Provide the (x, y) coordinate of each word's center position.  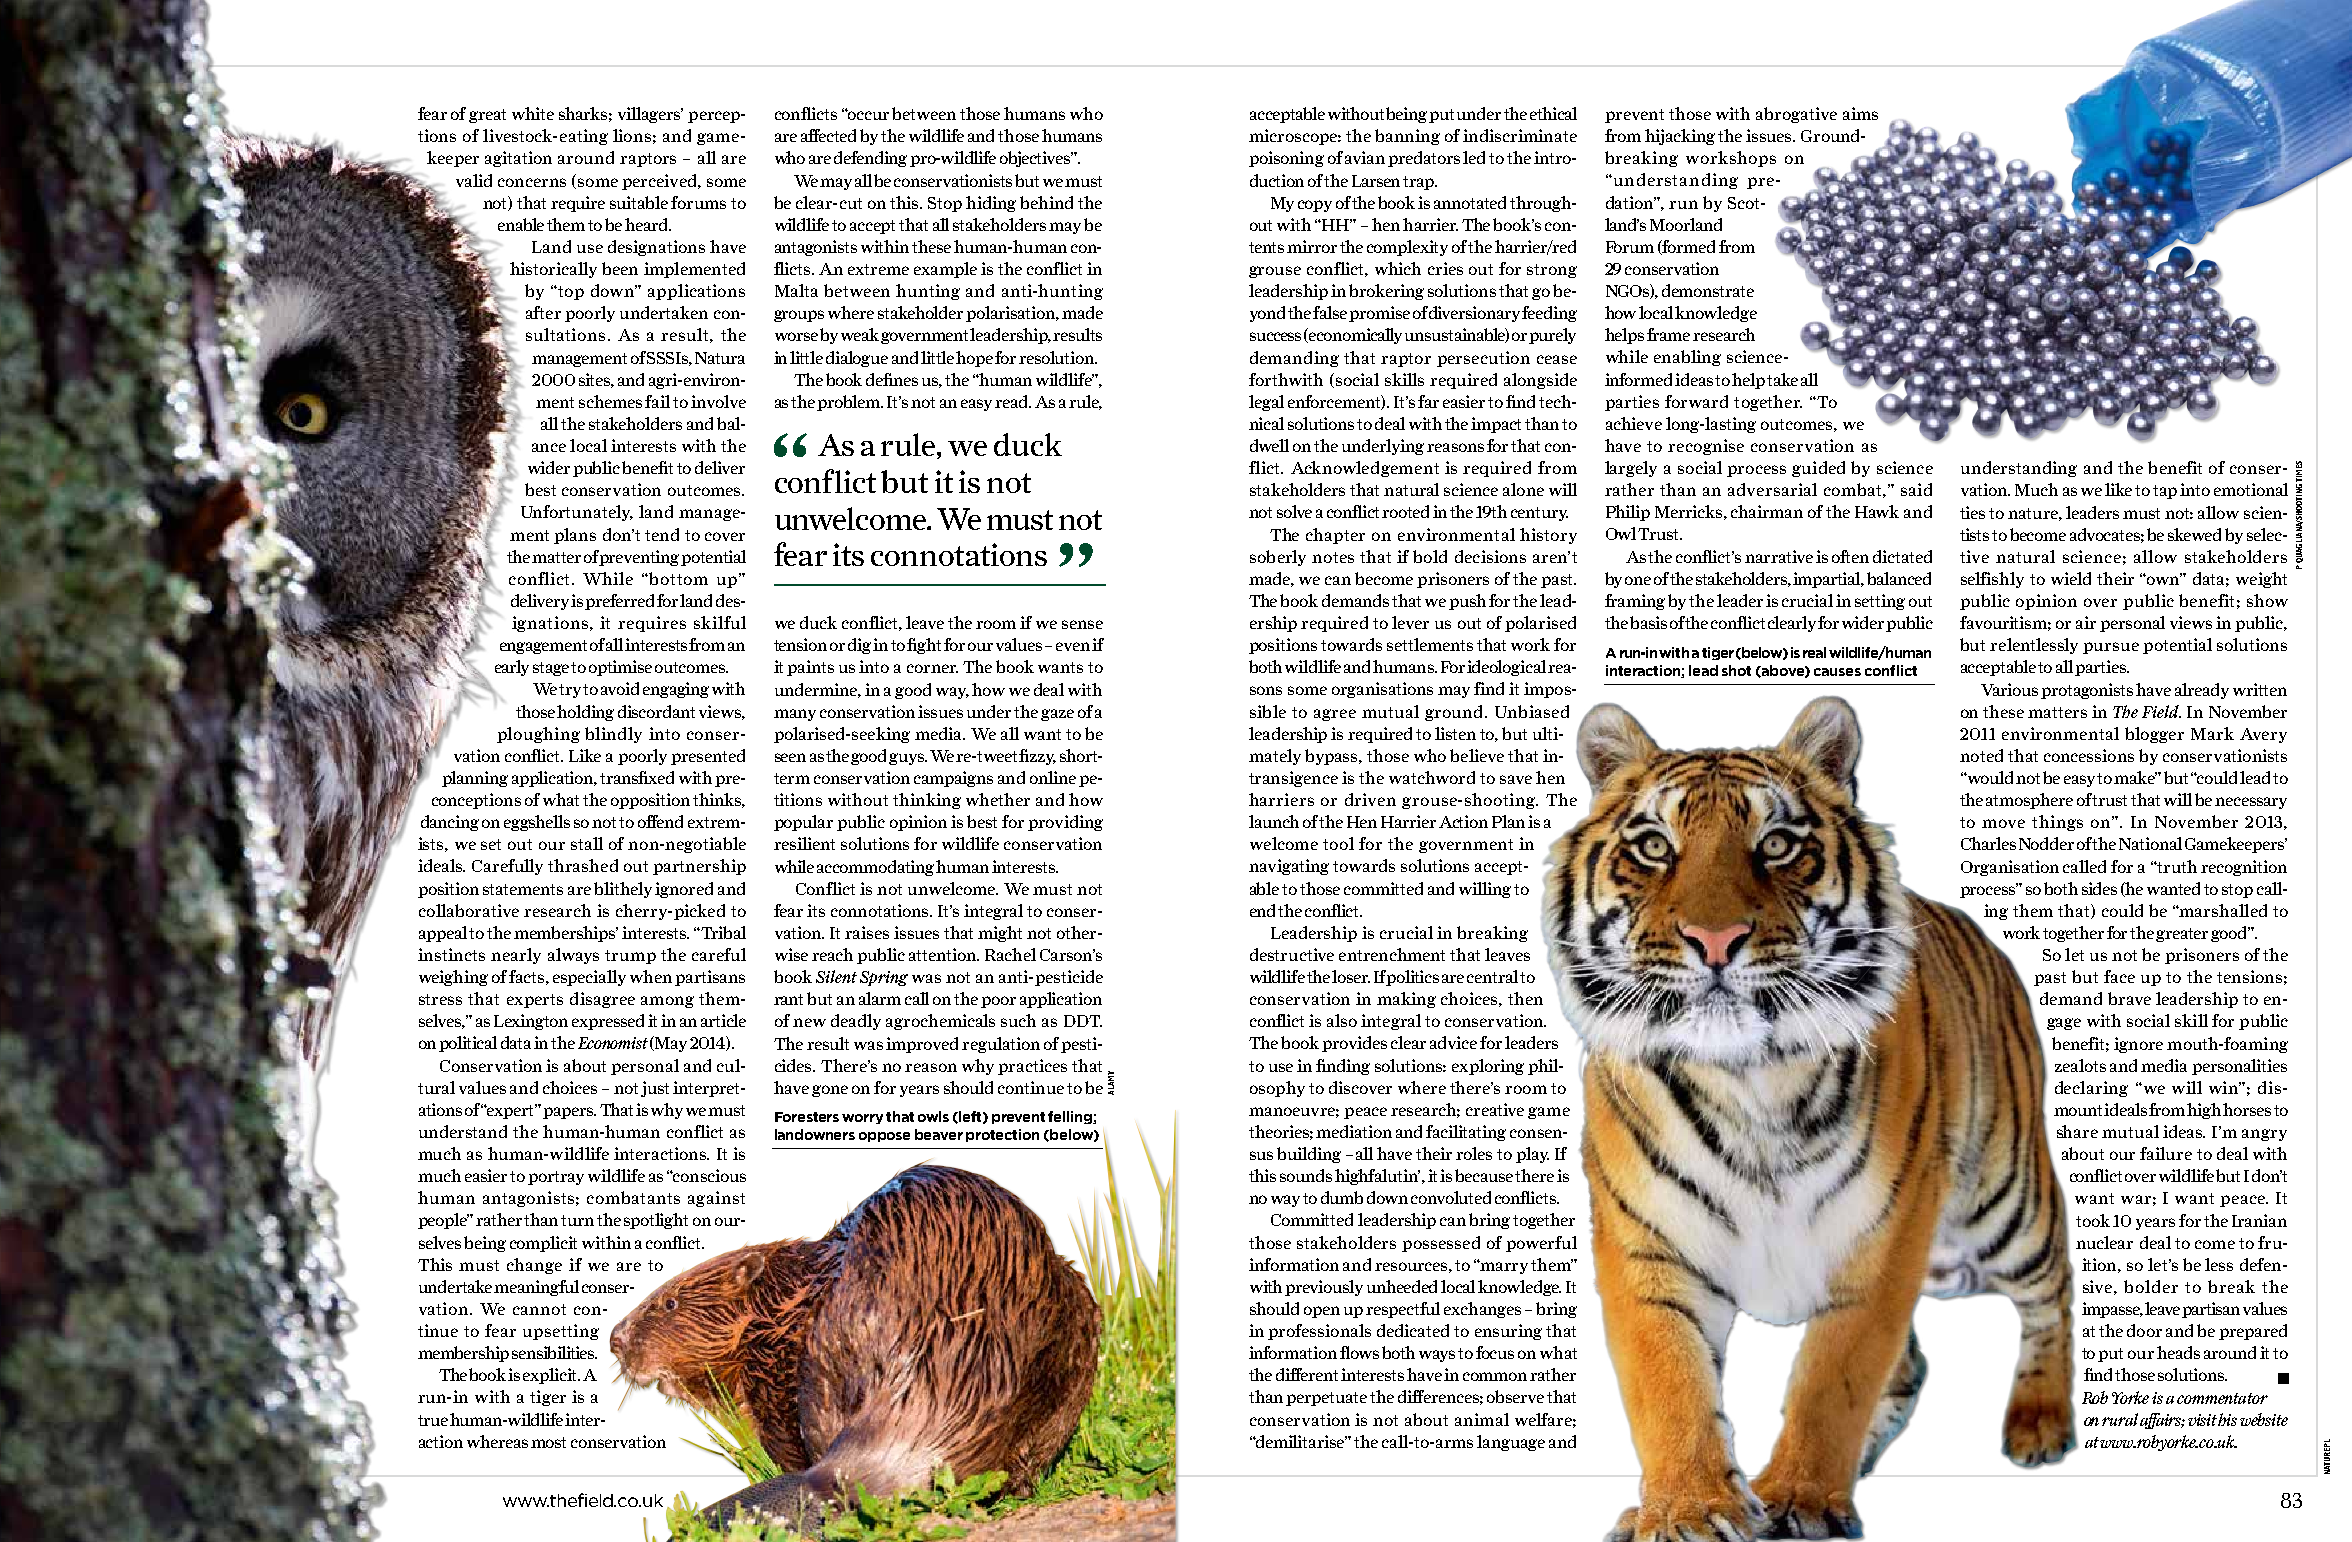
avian (1365, 157)
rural (2120, 1419)
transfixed (637, 777)
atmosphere (2029, 801)
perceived (660, 182)
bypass (1333, 757)
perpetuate (1326, 1399)
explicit (551, 1376)
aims (1860, 113)
